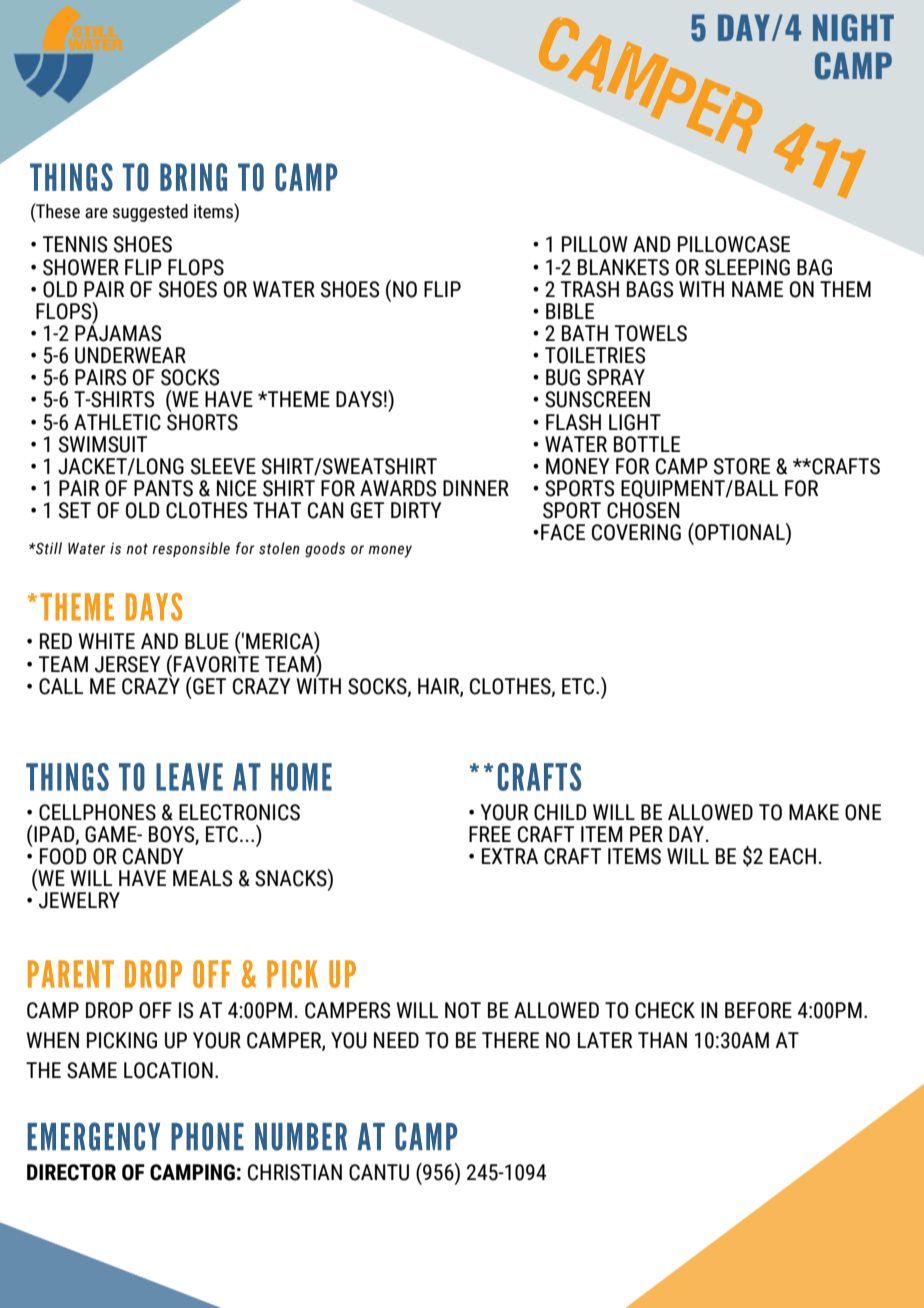 The height and width of the image is (1308, 924). I want to click on THAN, so click(662, 1040).
